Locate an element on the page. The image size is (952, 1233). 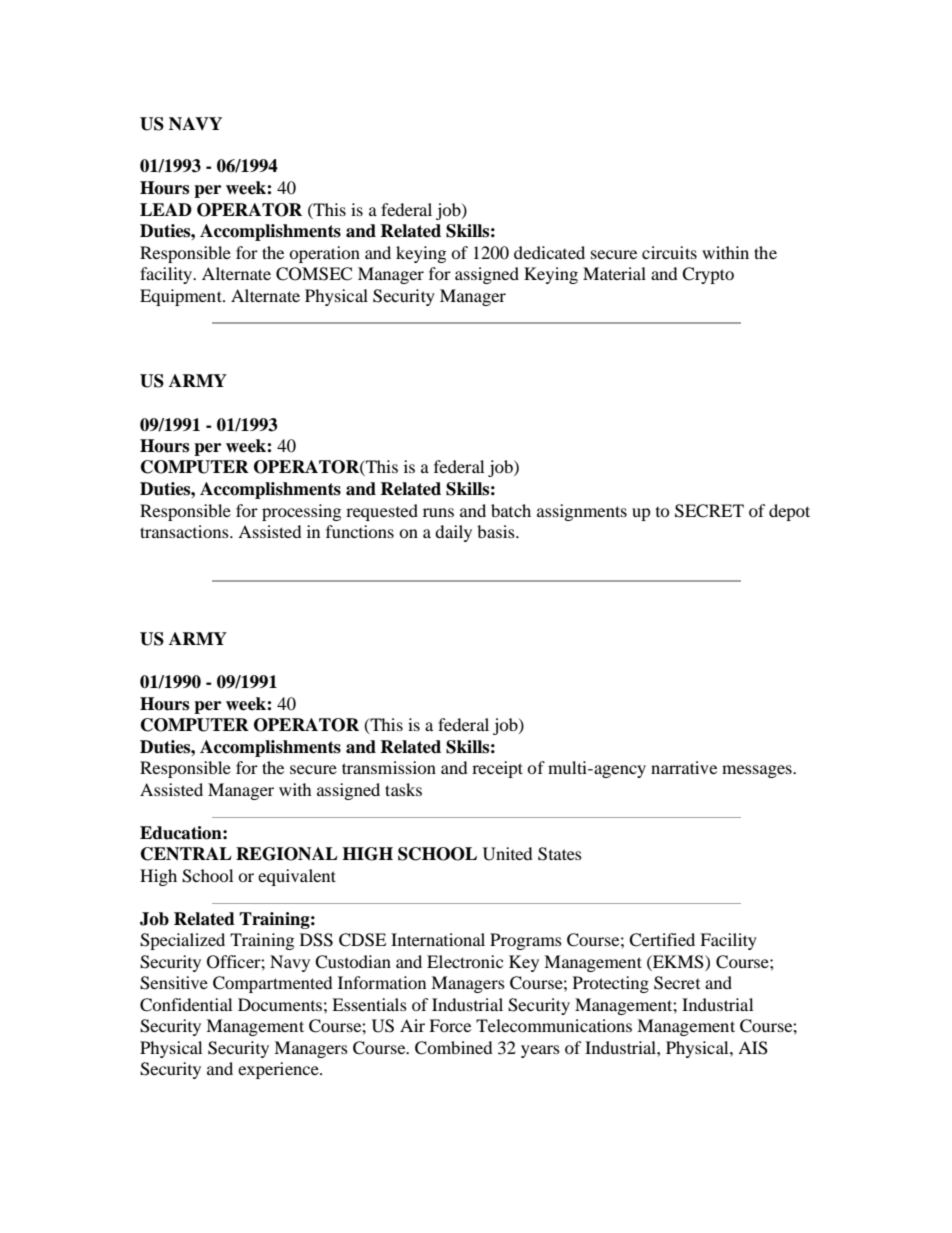
AIS is located at coordinates (753, 1048).
